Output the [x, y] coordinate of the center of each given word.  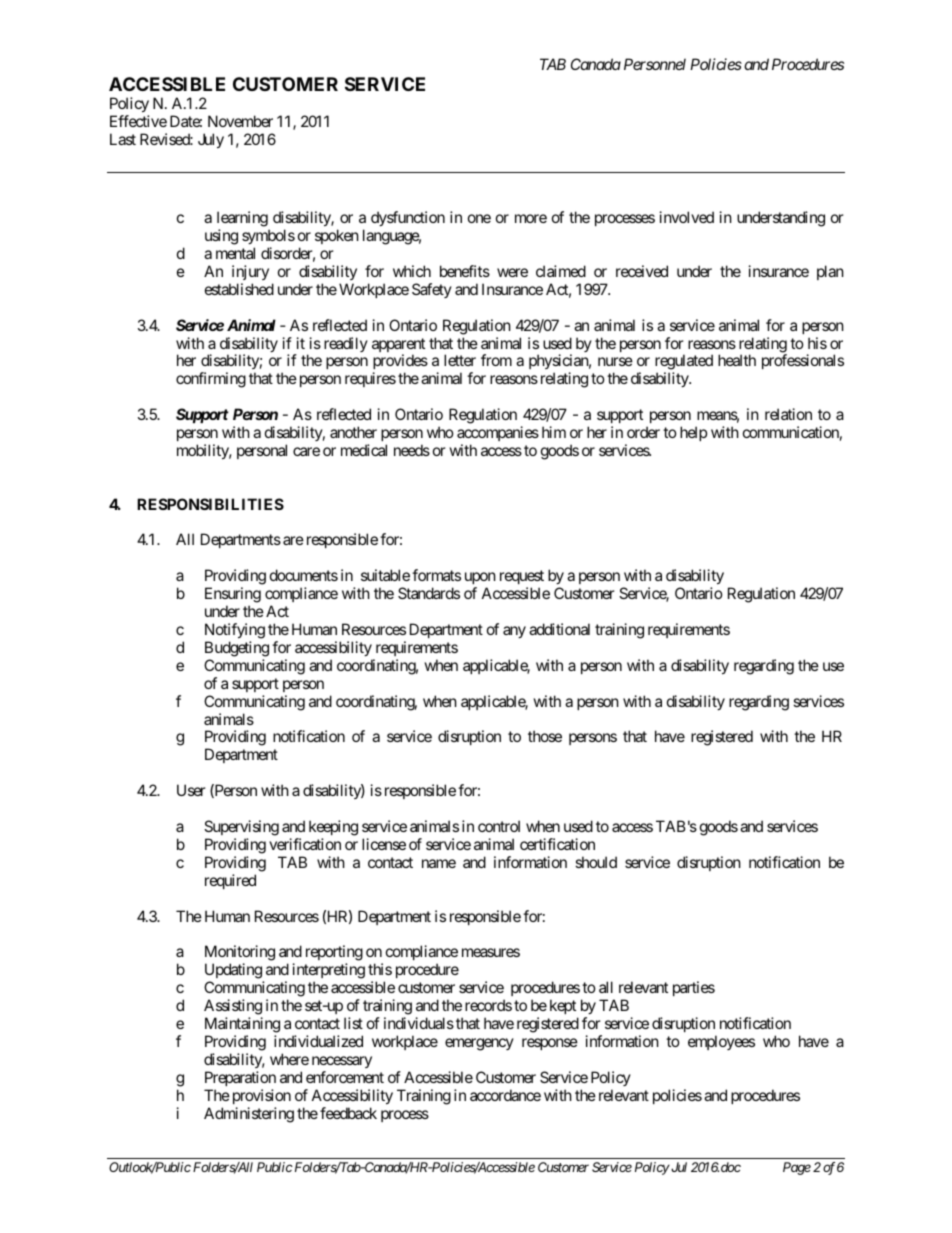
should [596, 862]
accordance [505, 1095]
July [211, 140]
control [499, 826]
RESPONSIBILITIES [210, 504]
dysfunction [408, 218]
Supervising [241, 828]
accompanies [498, 433]
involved [687, 217]
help [693, 433]
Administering [249, 1115]
